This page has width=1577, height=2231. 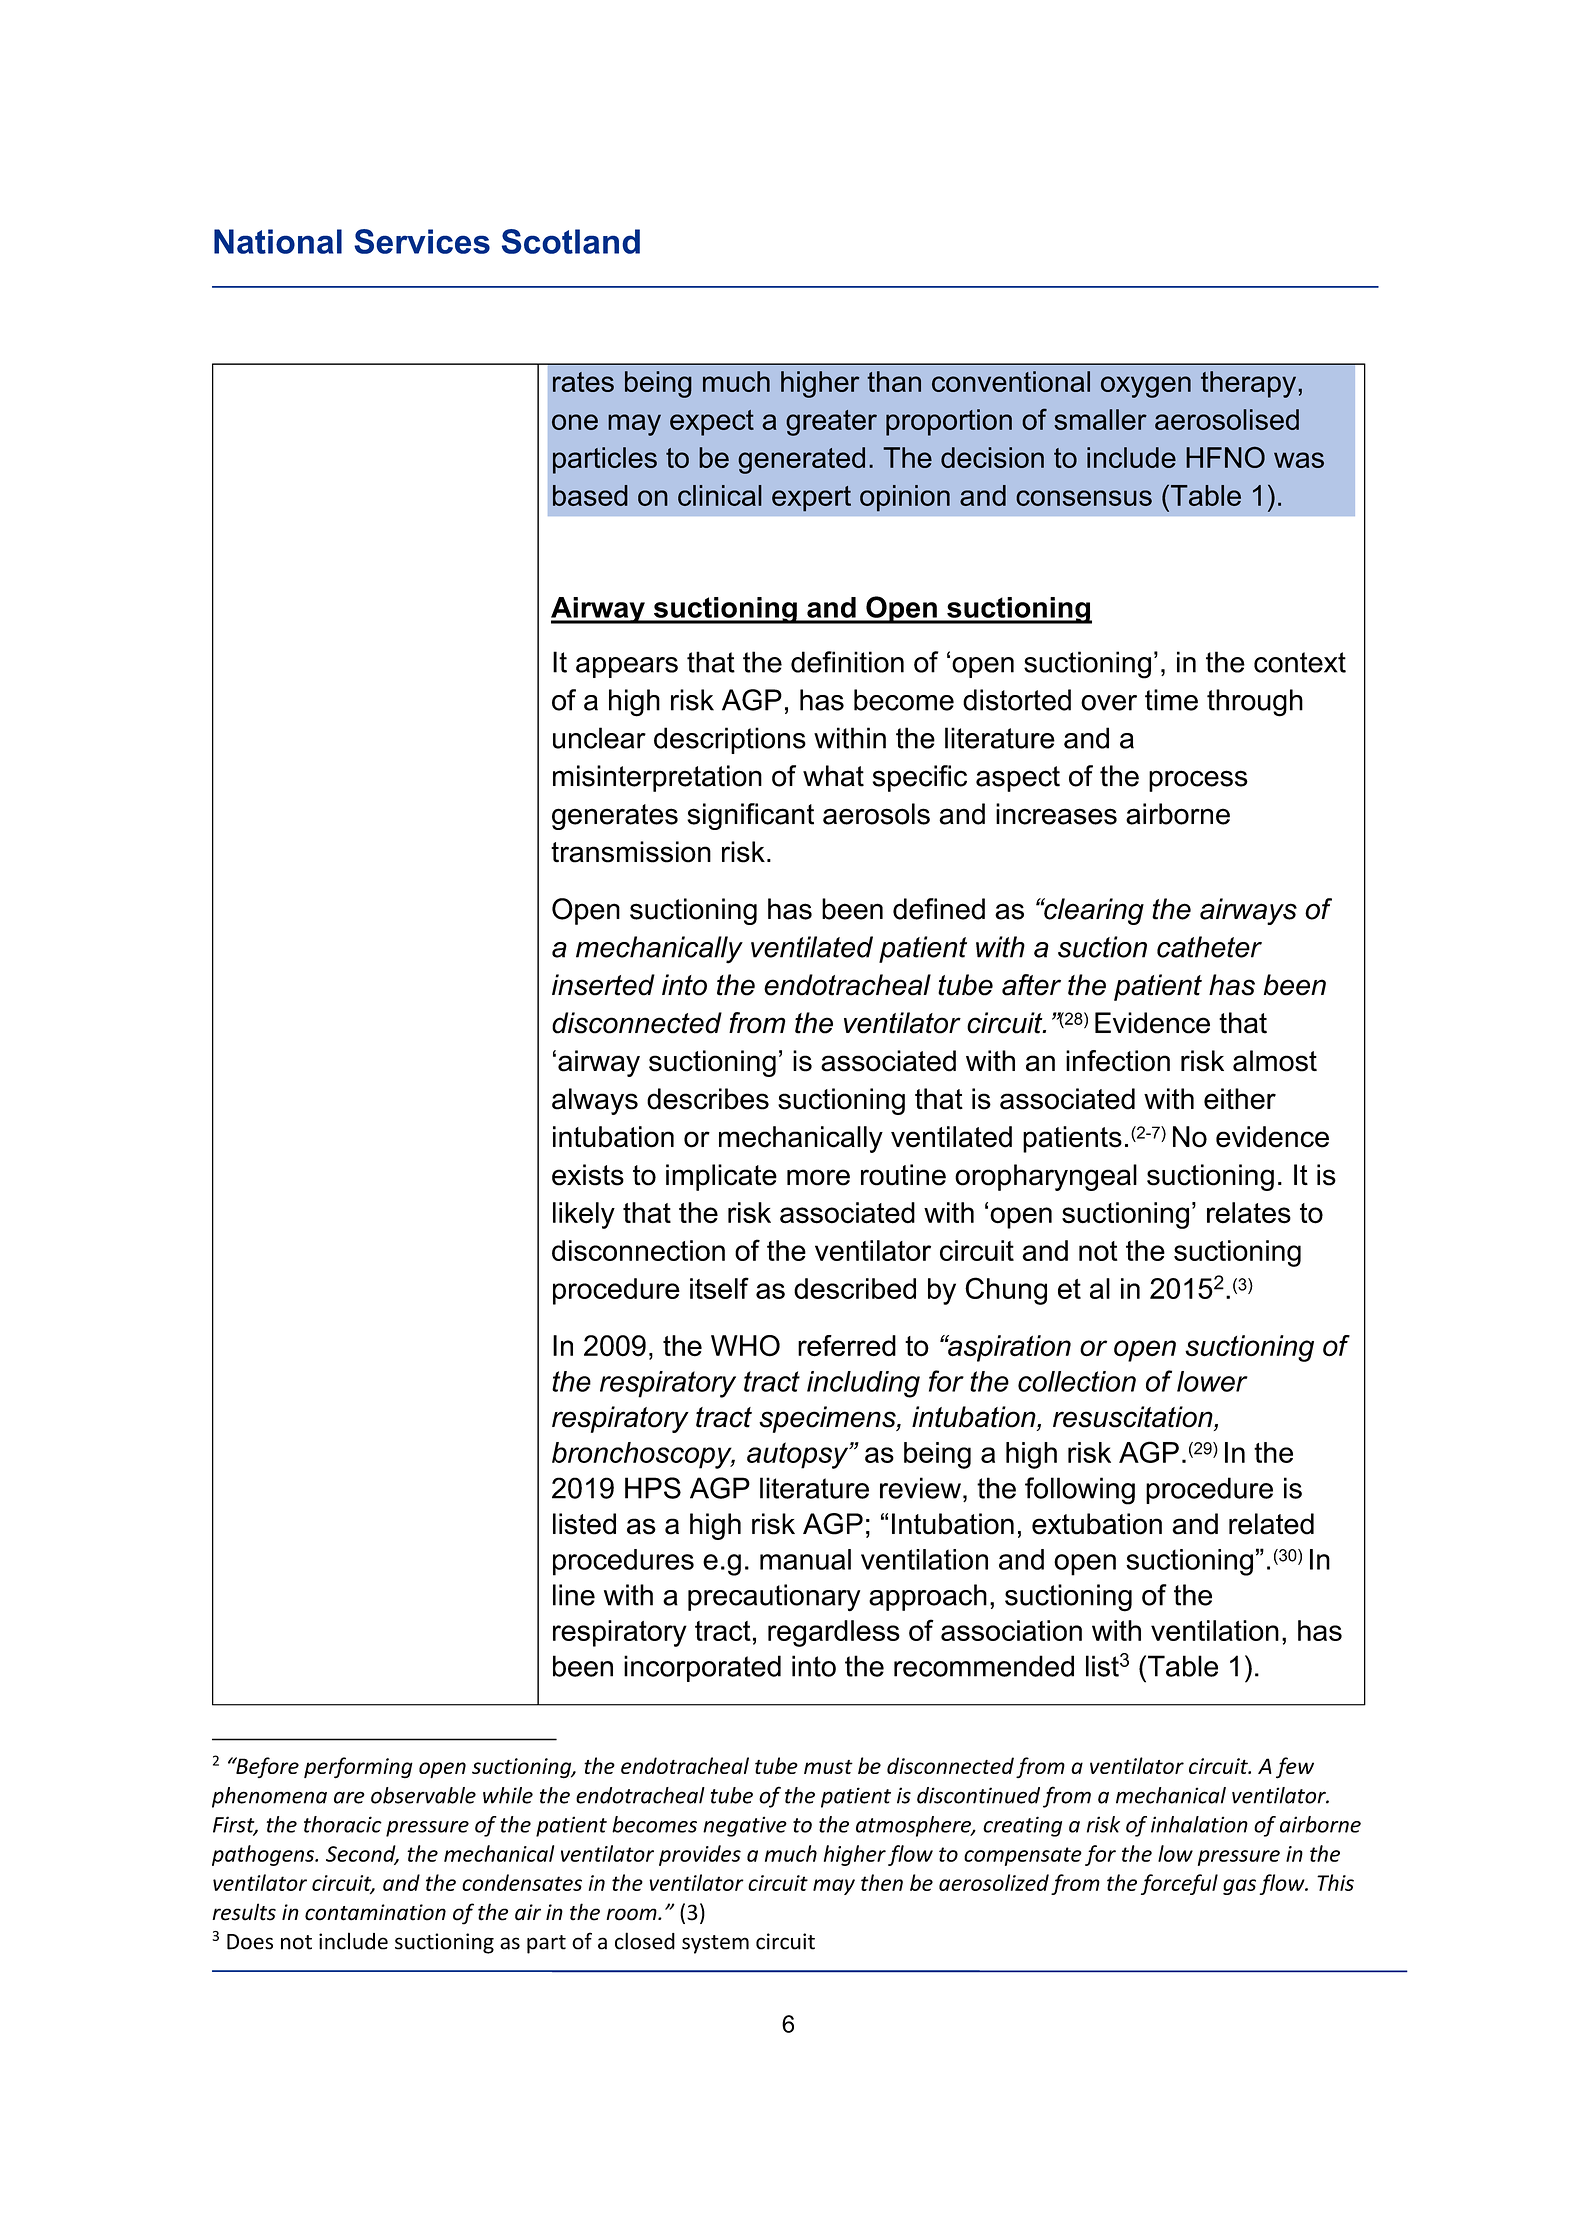 What do you see at coordinates (422, 241) in the page?
I see `Services` at bounding box center [422, 241].
